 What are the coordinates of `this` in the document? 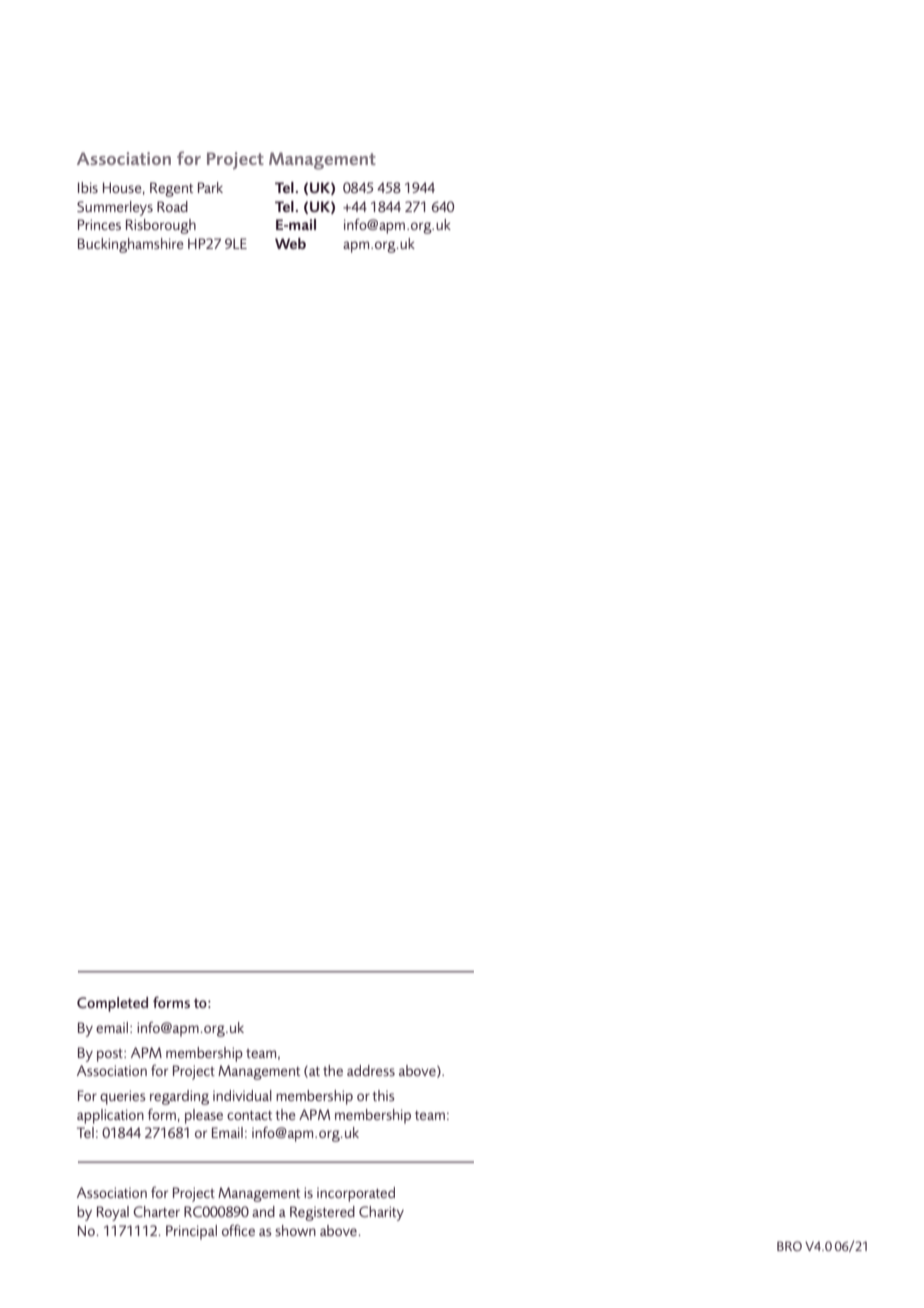 It's located at (383, 1095).
